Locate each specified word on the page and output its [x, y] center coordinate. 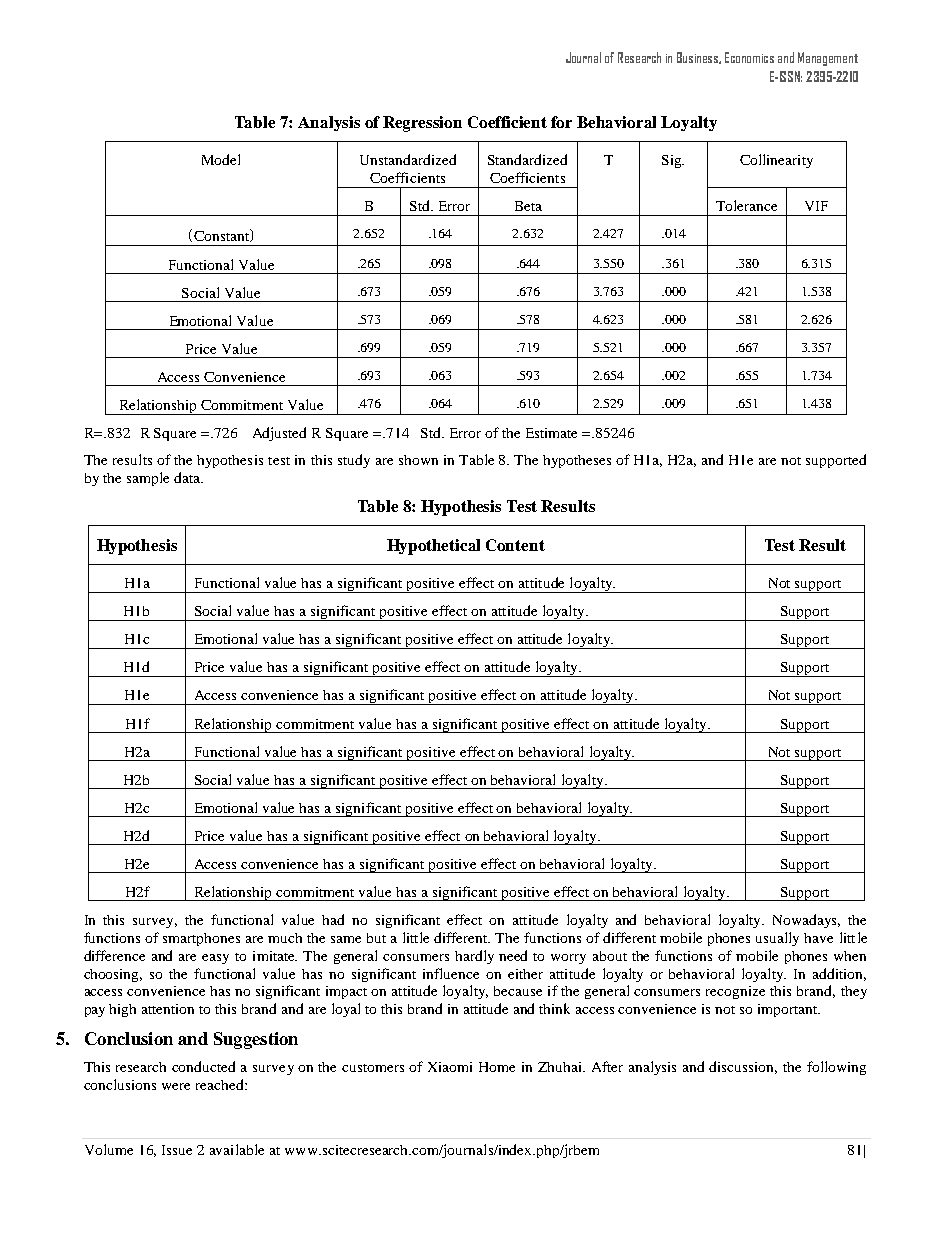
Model [221, 159]
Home [497, 1067]
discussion [743, 1067]
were [176, 1086]
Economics [749, 57]
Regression [422, 124]
